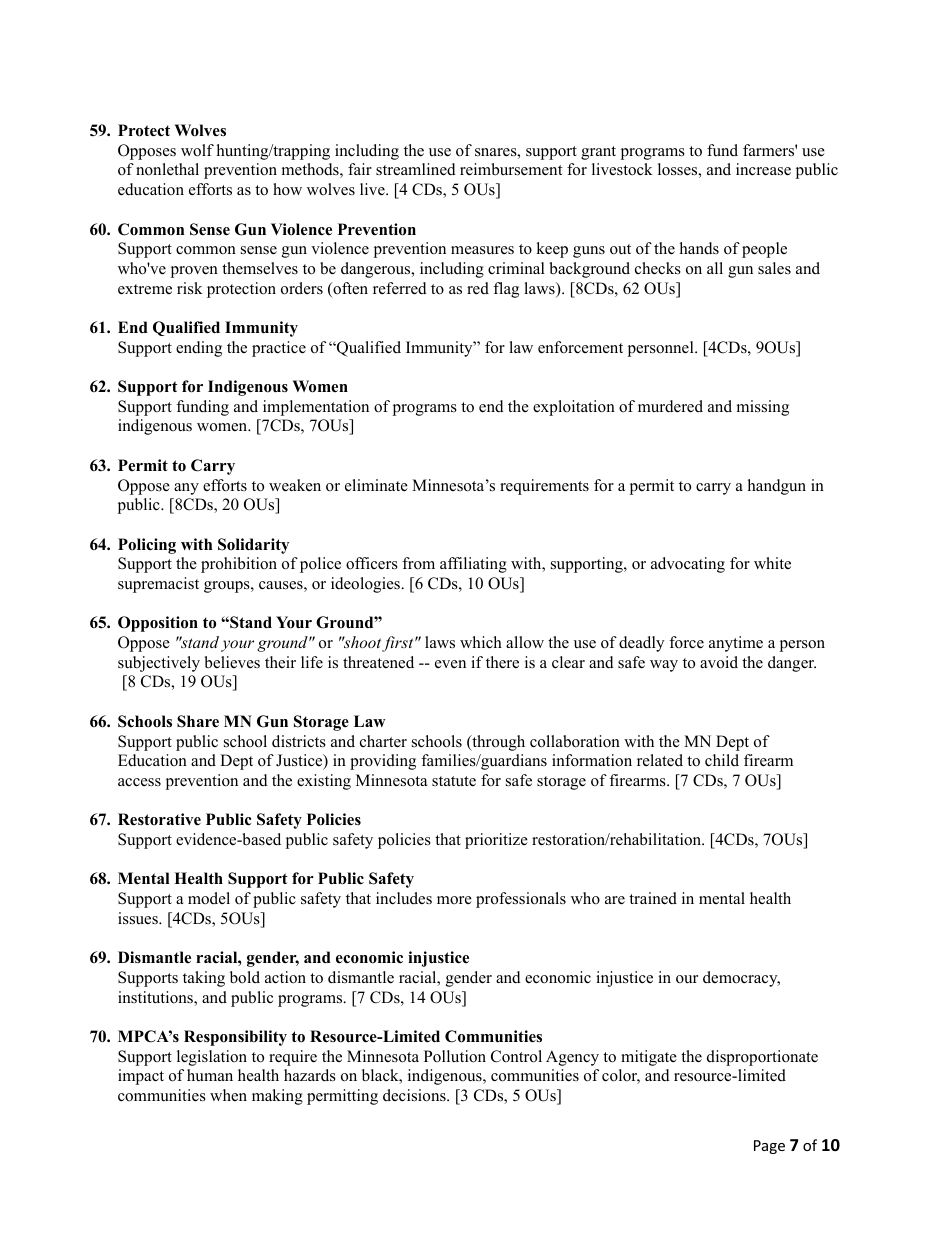 The height and width of the page is (1233, 952). I want to click on streamlined, so click(416, 169).
